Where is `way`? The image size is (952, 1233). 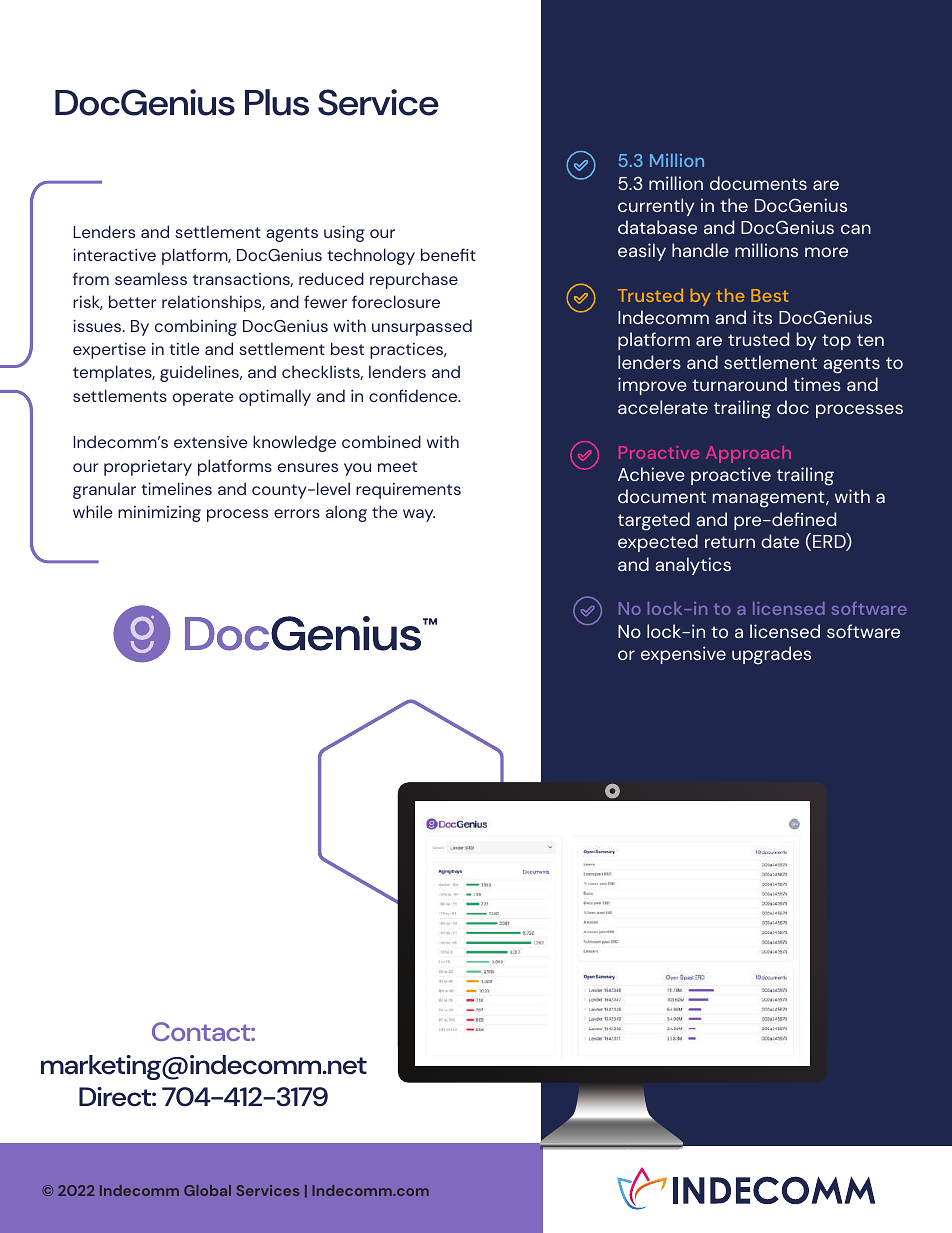
way is located at coordinates (419, 515).
